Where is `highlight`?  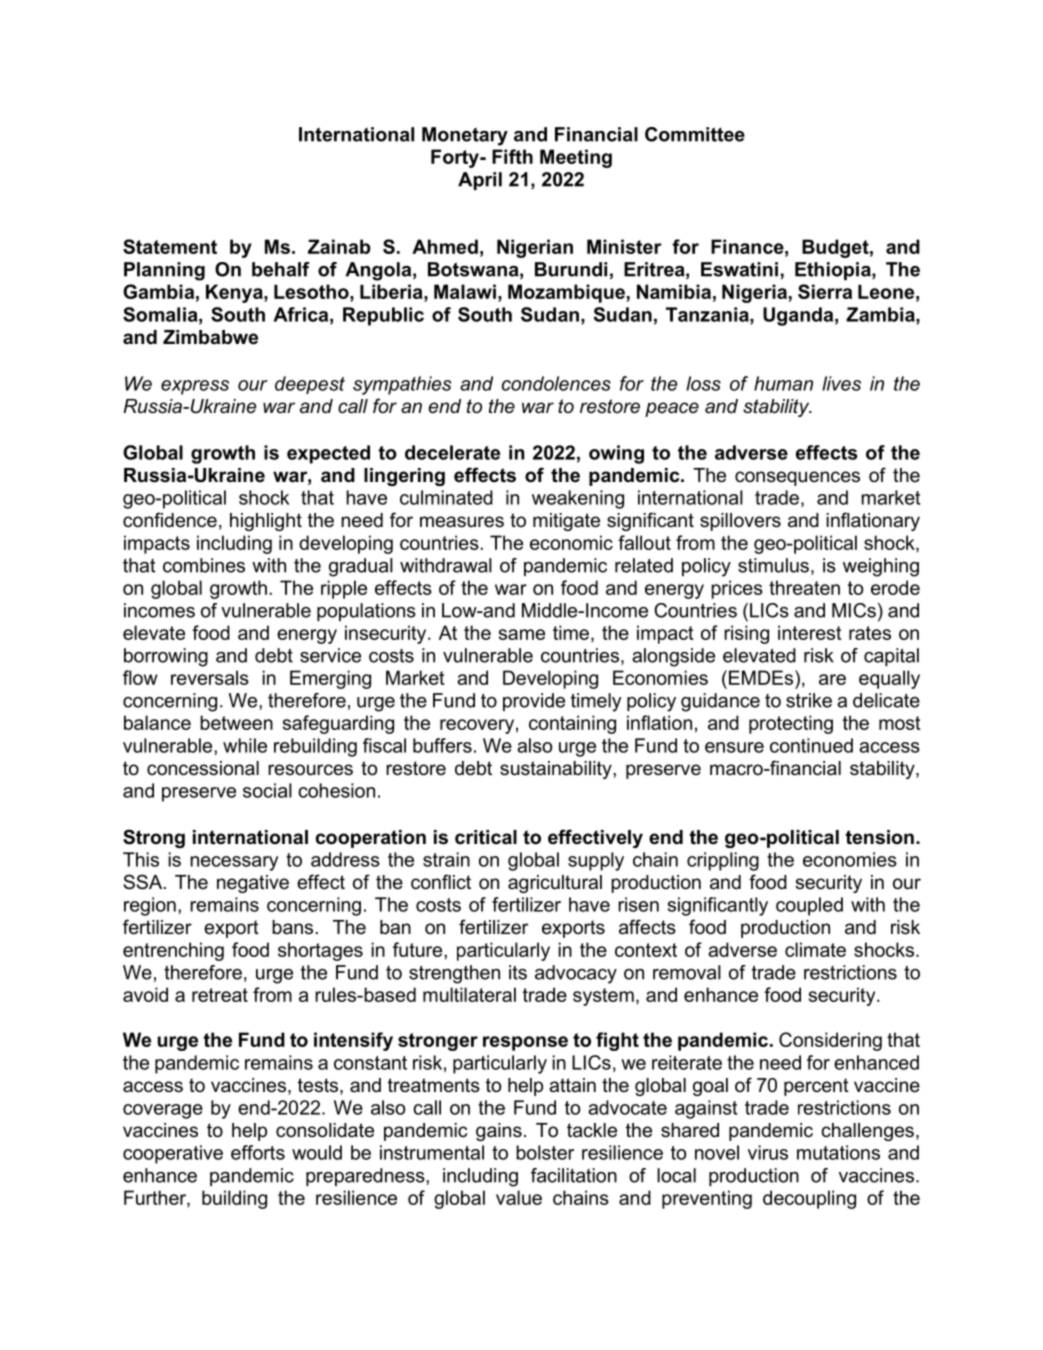
highlight is located at coordinates (266, 522).
